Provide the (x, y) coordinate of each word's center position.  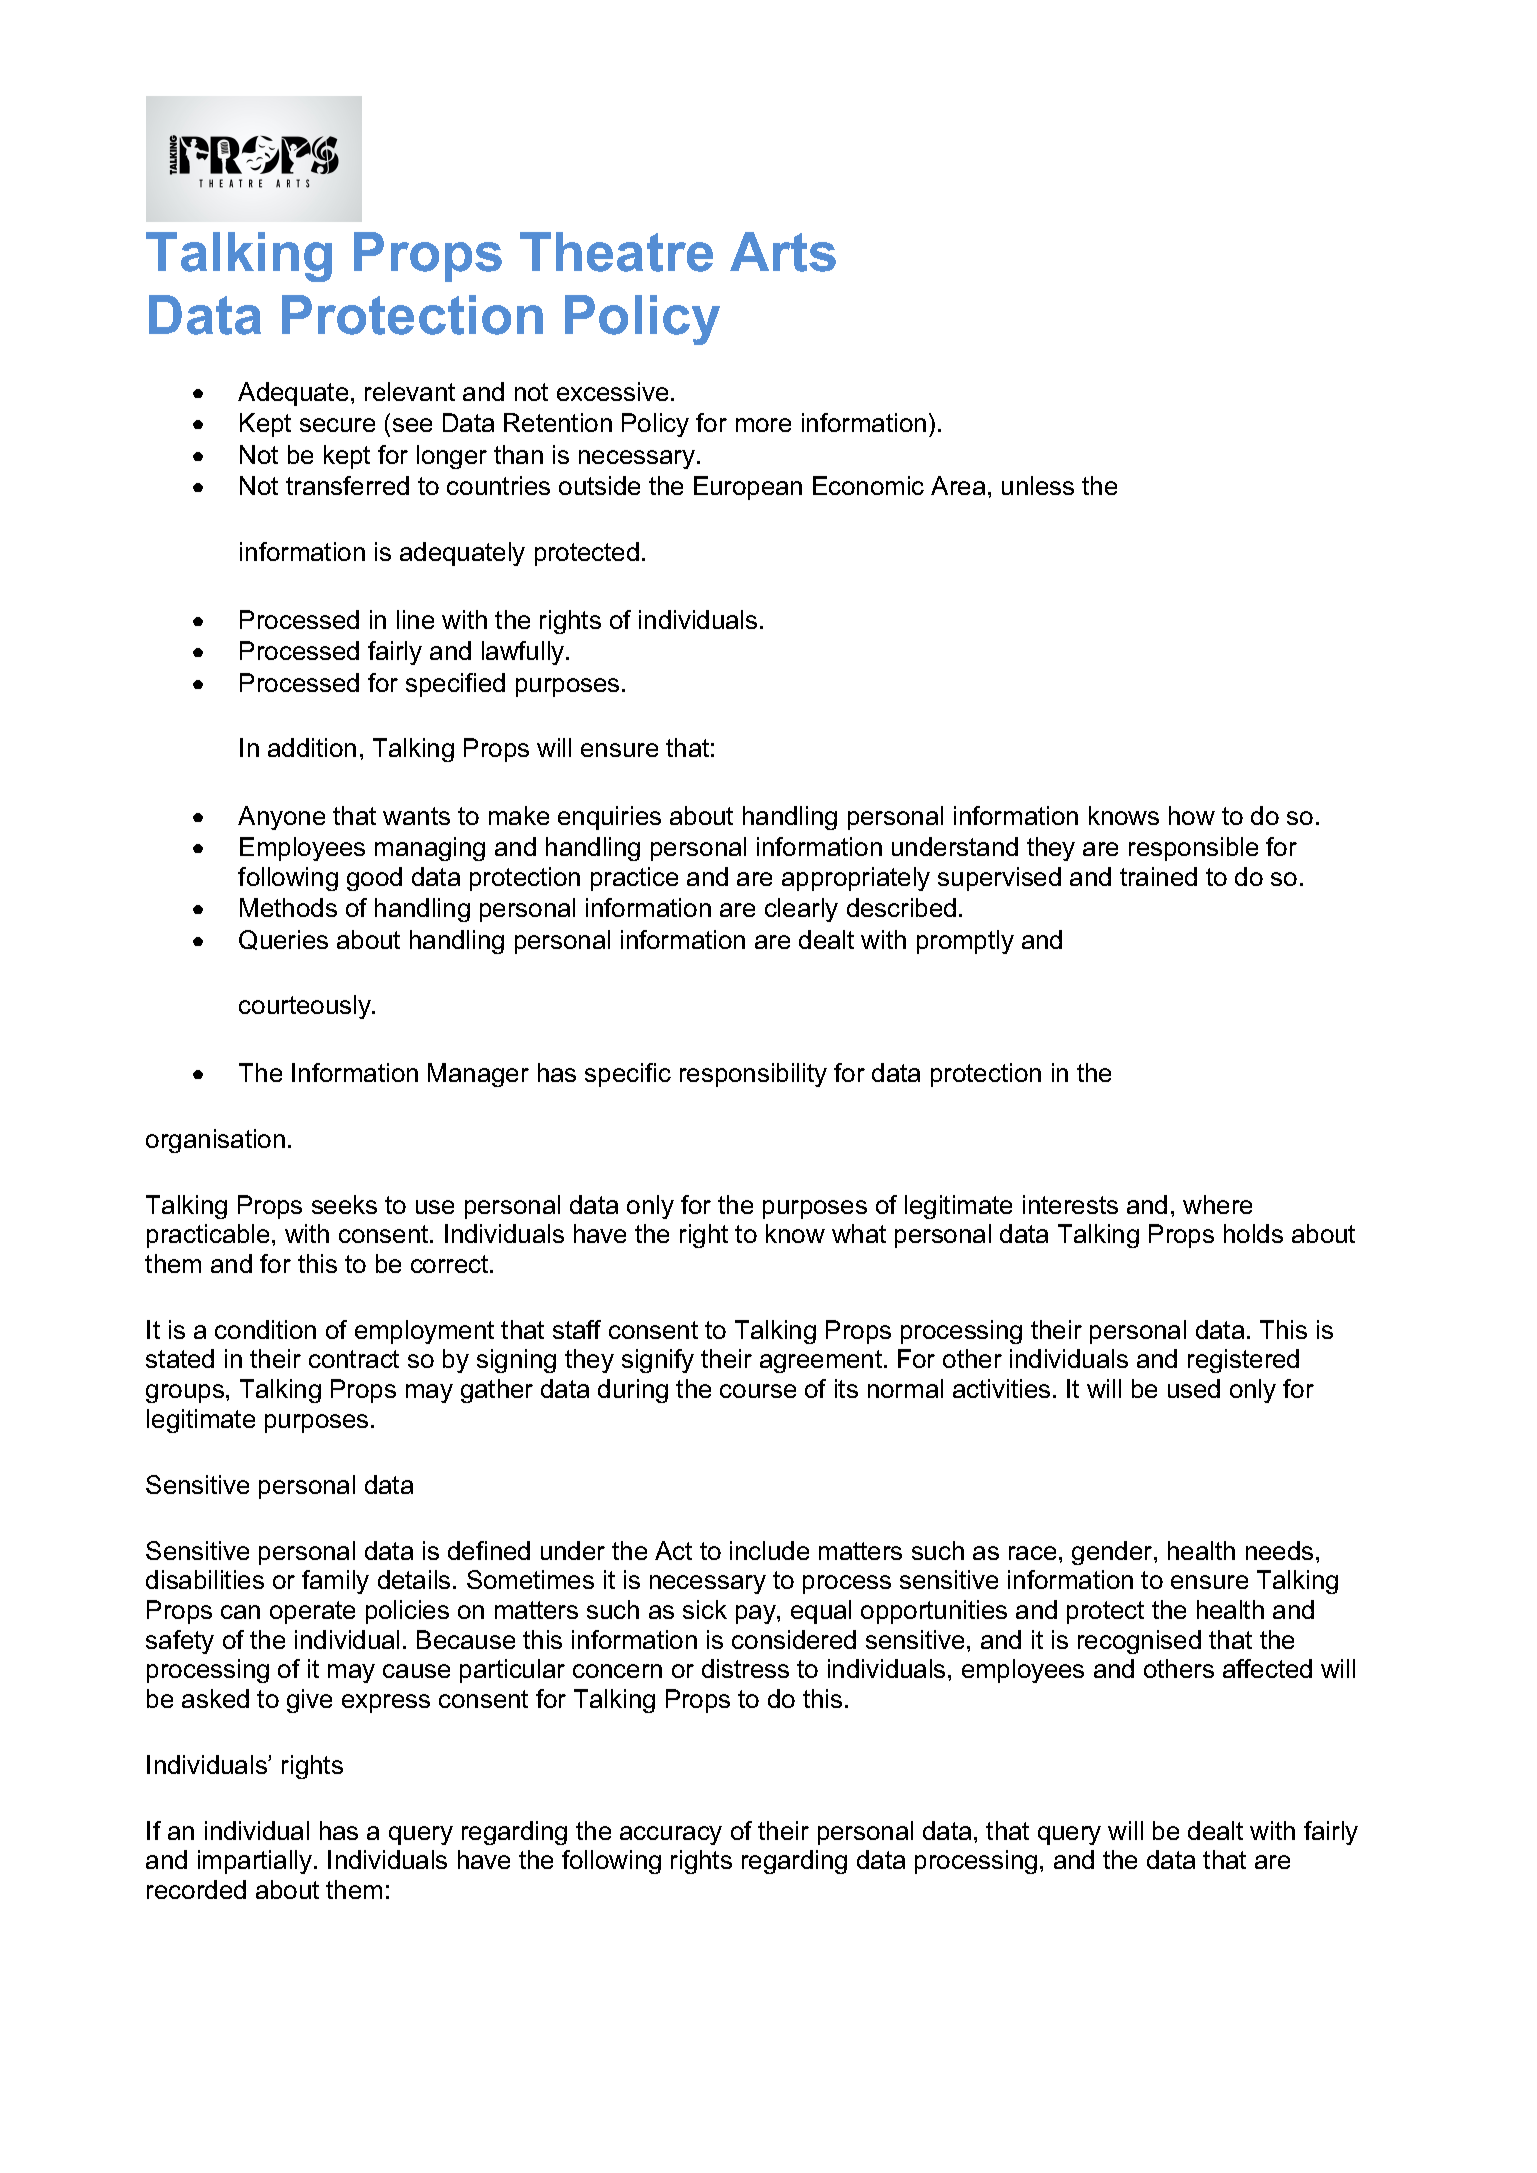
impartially (256, 1862)
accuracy (671, 1835)
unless (1038, 485)
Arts (783, 252)
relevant (410, 391)
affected (1267, 1668)
